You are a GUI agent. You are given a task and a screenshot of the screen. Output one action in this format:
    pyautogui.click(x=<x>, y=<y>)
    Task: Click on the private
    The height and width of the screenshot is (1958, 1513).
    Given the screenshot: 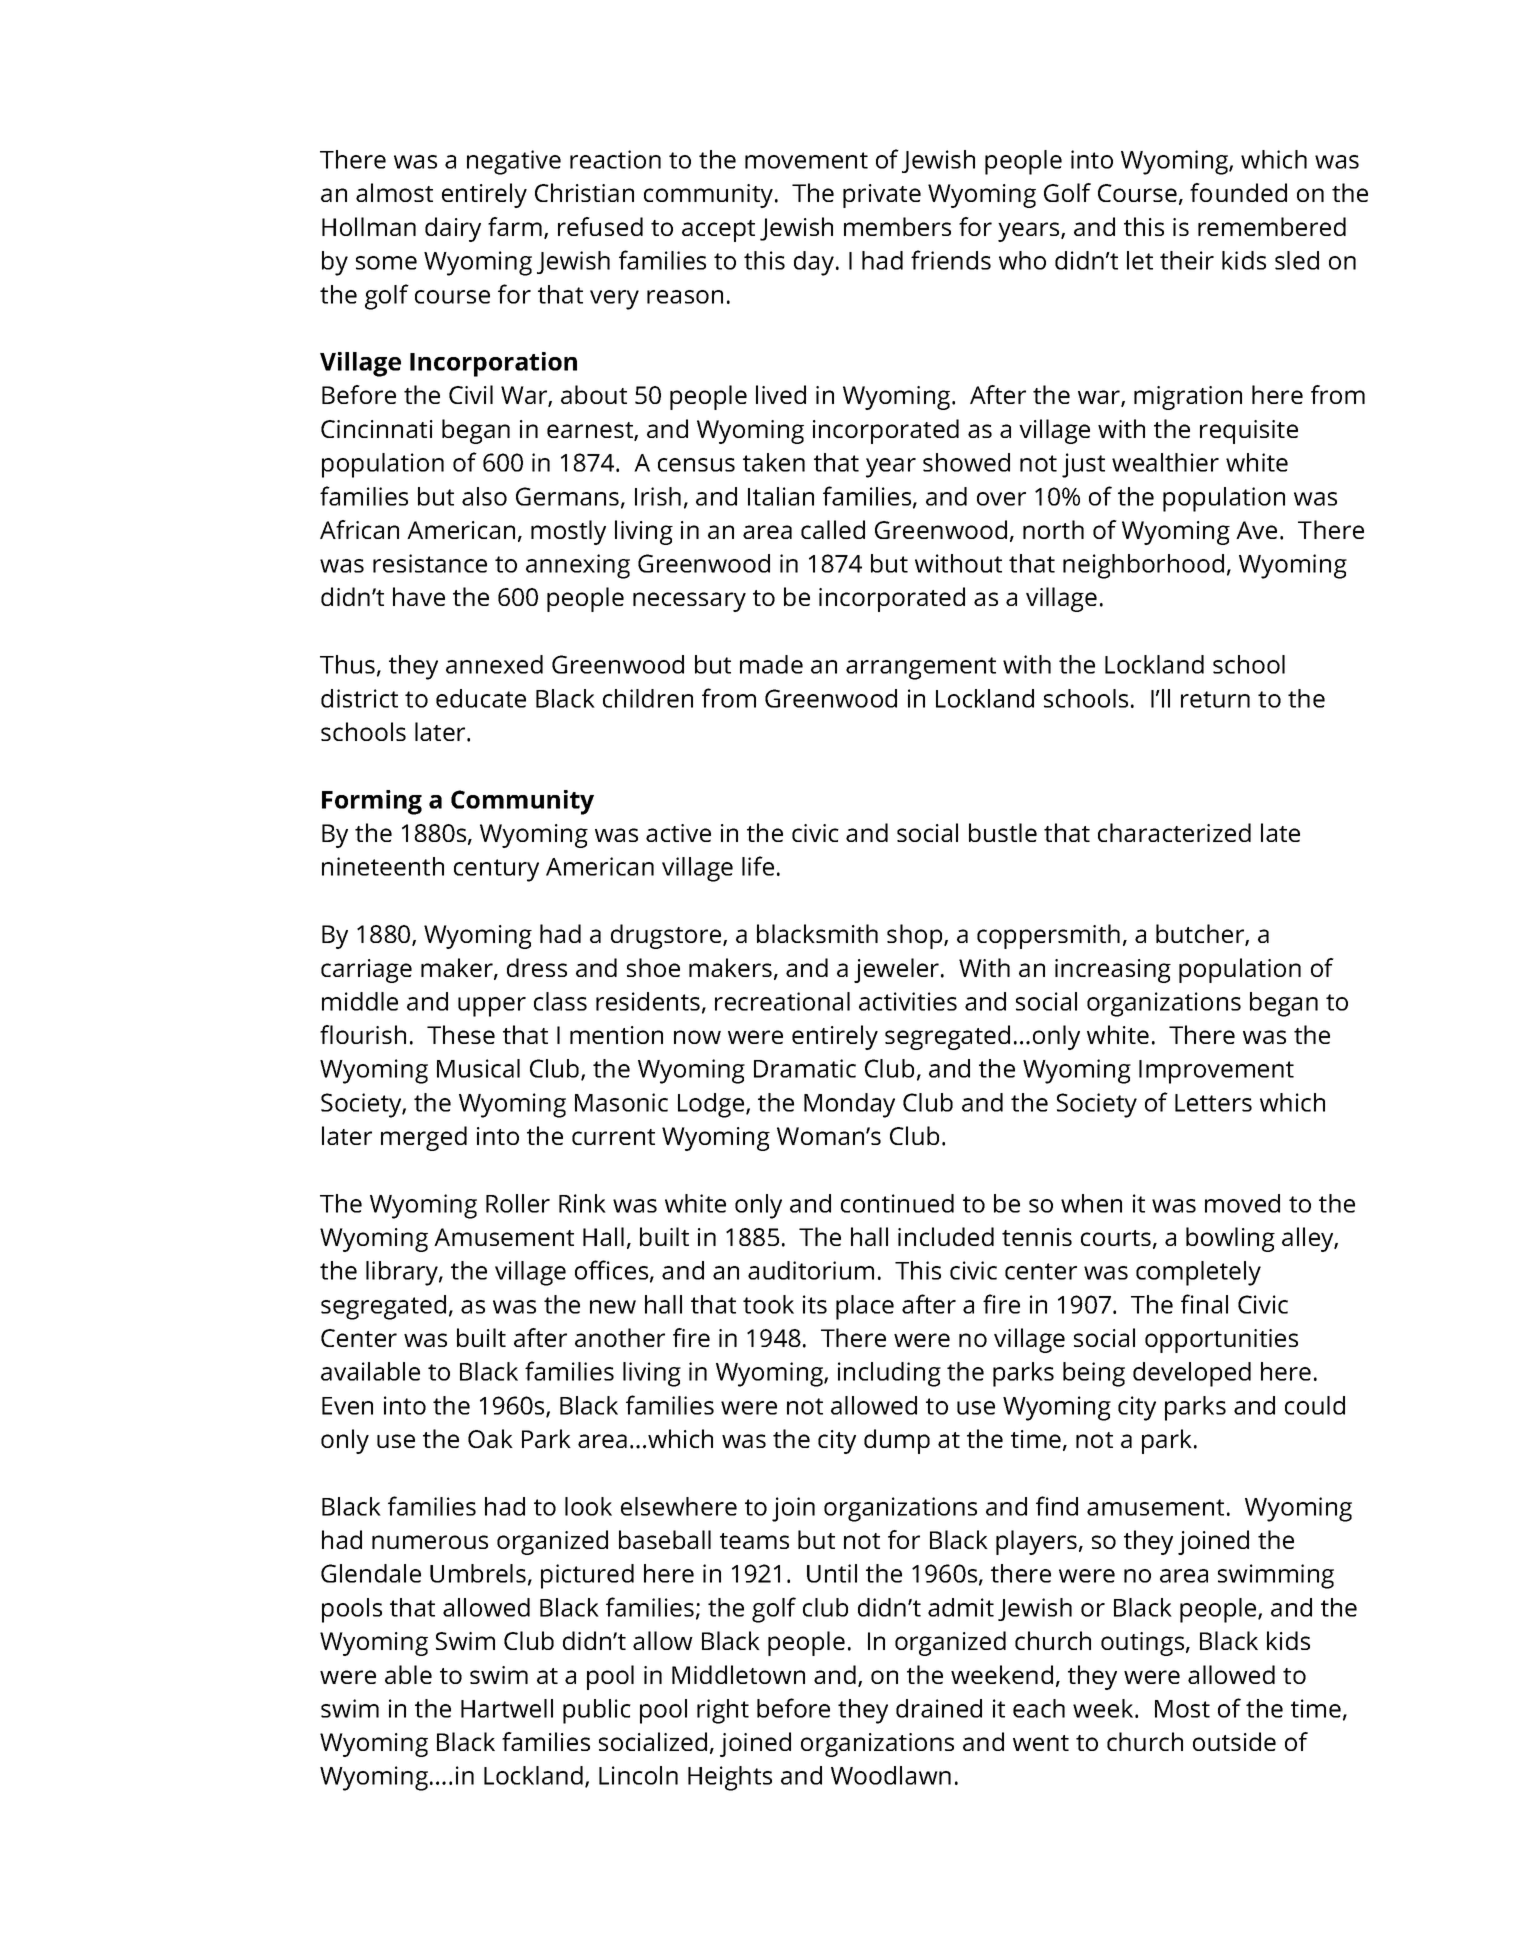 What is the action you would take?
    pyautogui.click(x=882, y=196)
